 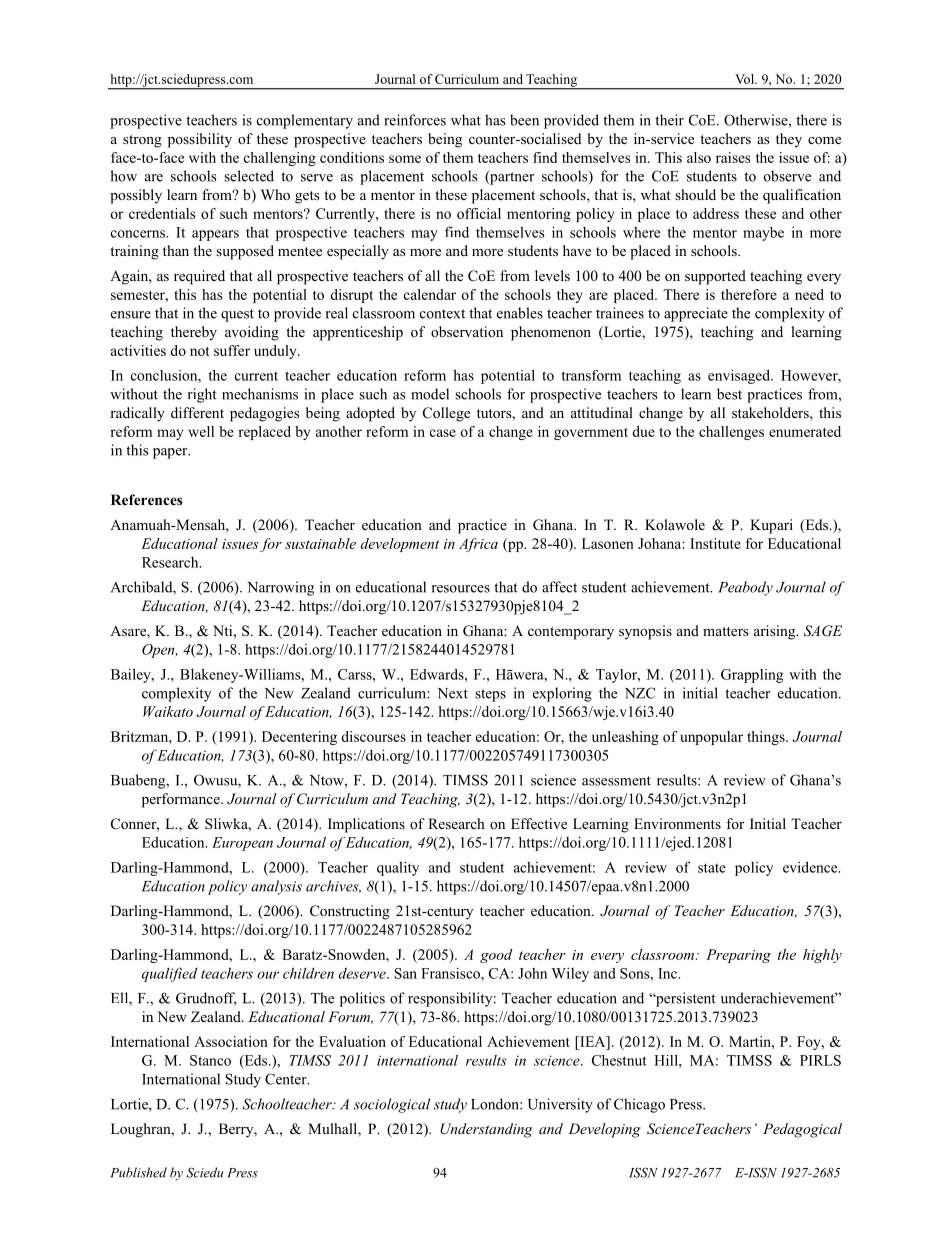 I want to click on possibility, so click(x=200, y=140).
